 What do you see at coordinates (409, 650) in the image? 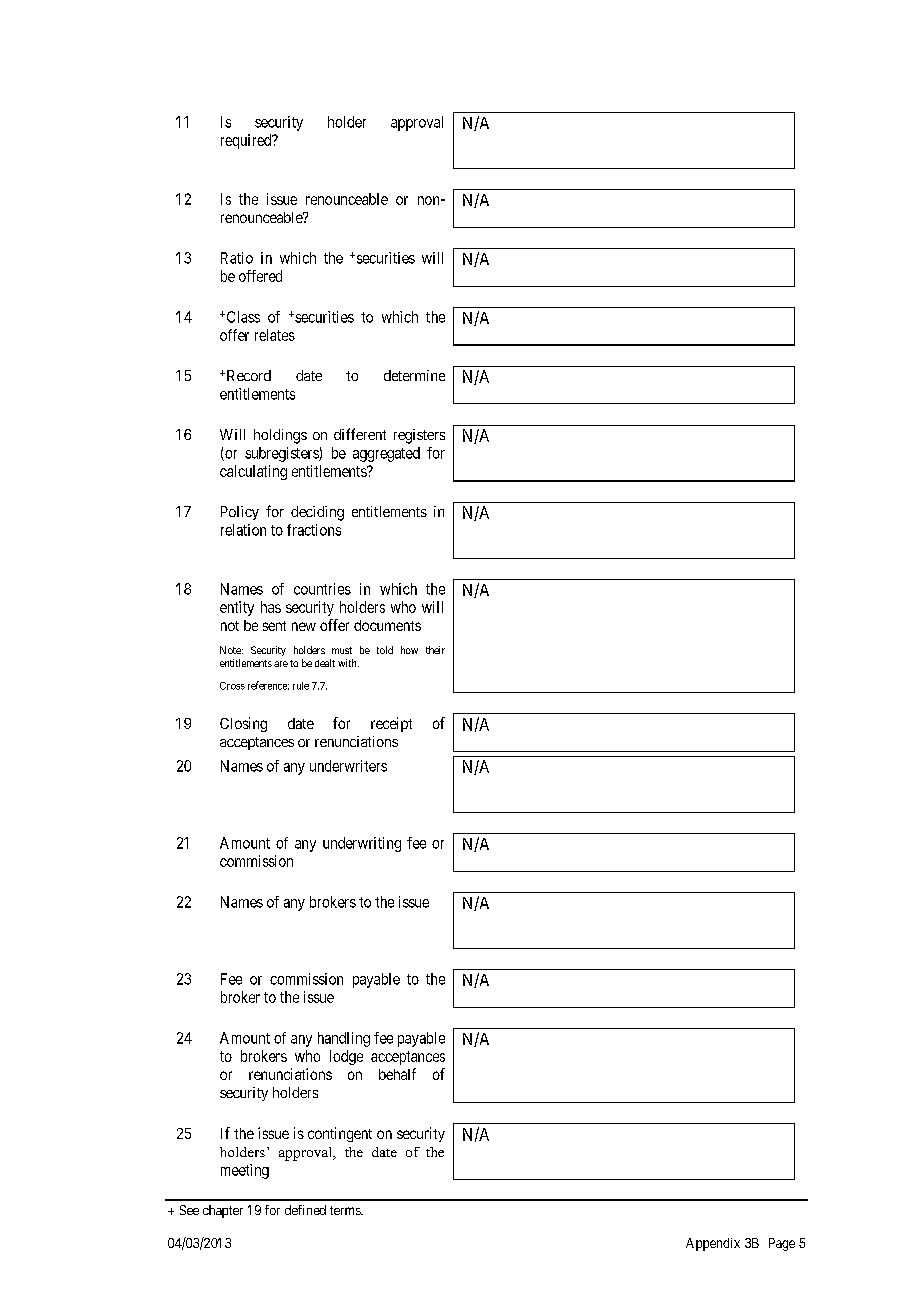
I see `how` at bounding box center [409, 650].
